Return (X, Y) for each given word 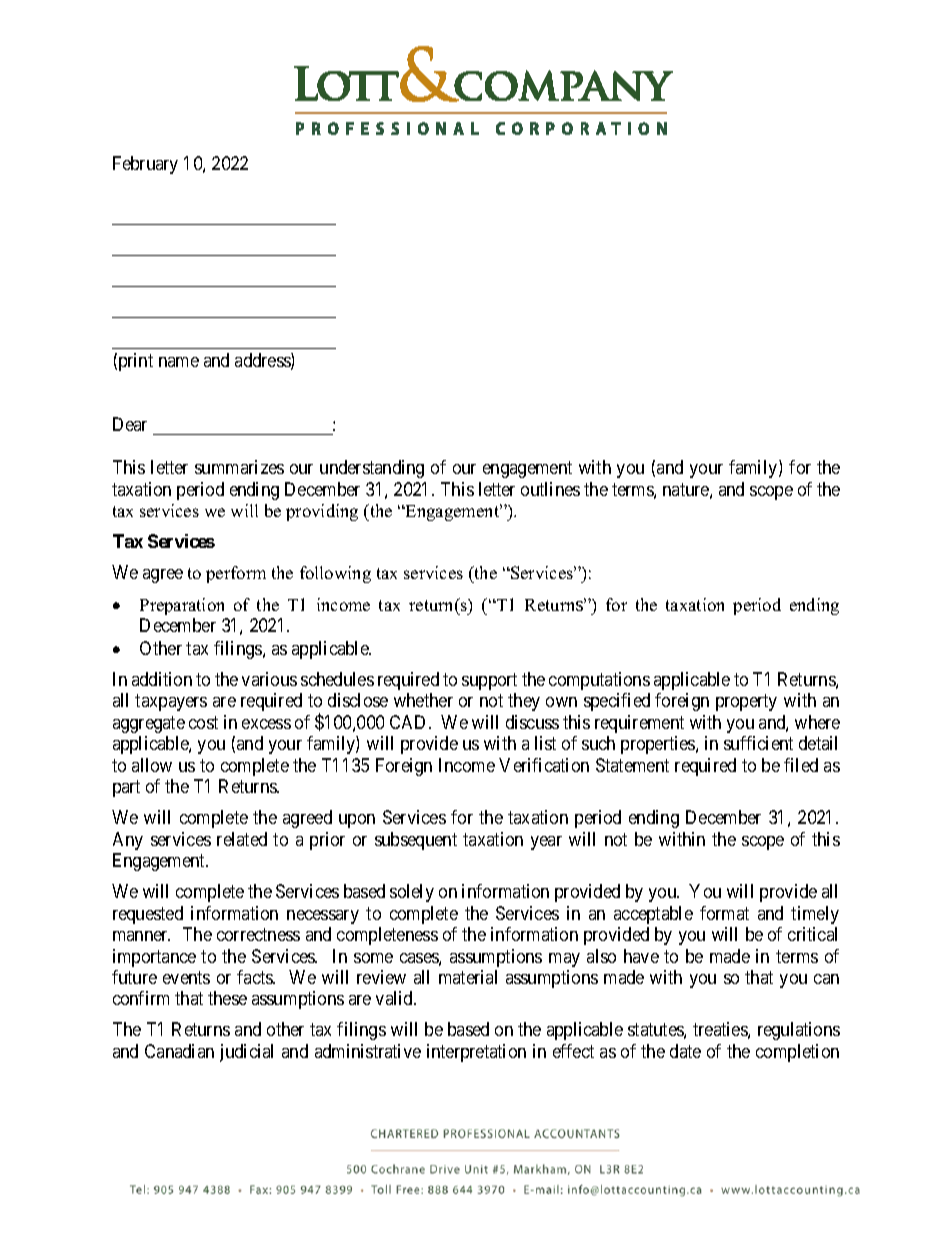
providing (322, 512)
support (489, 681)
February (145, 165)
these (227, 998)
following (335, 574)
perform (236, 574)
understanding (372, 469)
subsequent (416, 841)
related (242, 839)
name (179, 362)
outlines (550, 489)
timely (815, 915)
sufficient (758, 743)
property (746, 703)
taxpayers (171, 703)
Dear (130, 424)
